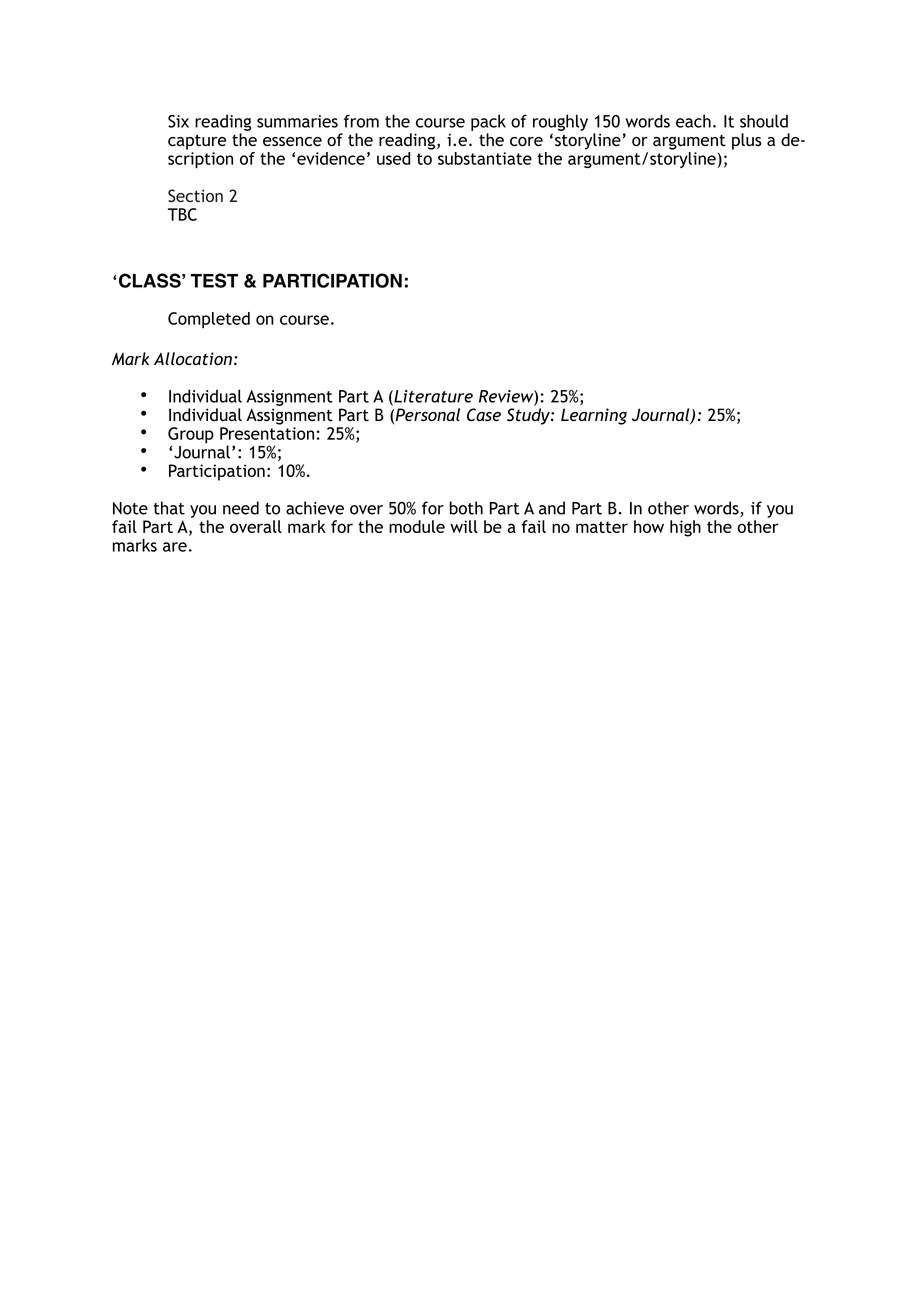 This page has height=1308, width=924. What do you see at coordinates (594, 416) in the page?
I see `Learning` at bounding box center [594, 416].
